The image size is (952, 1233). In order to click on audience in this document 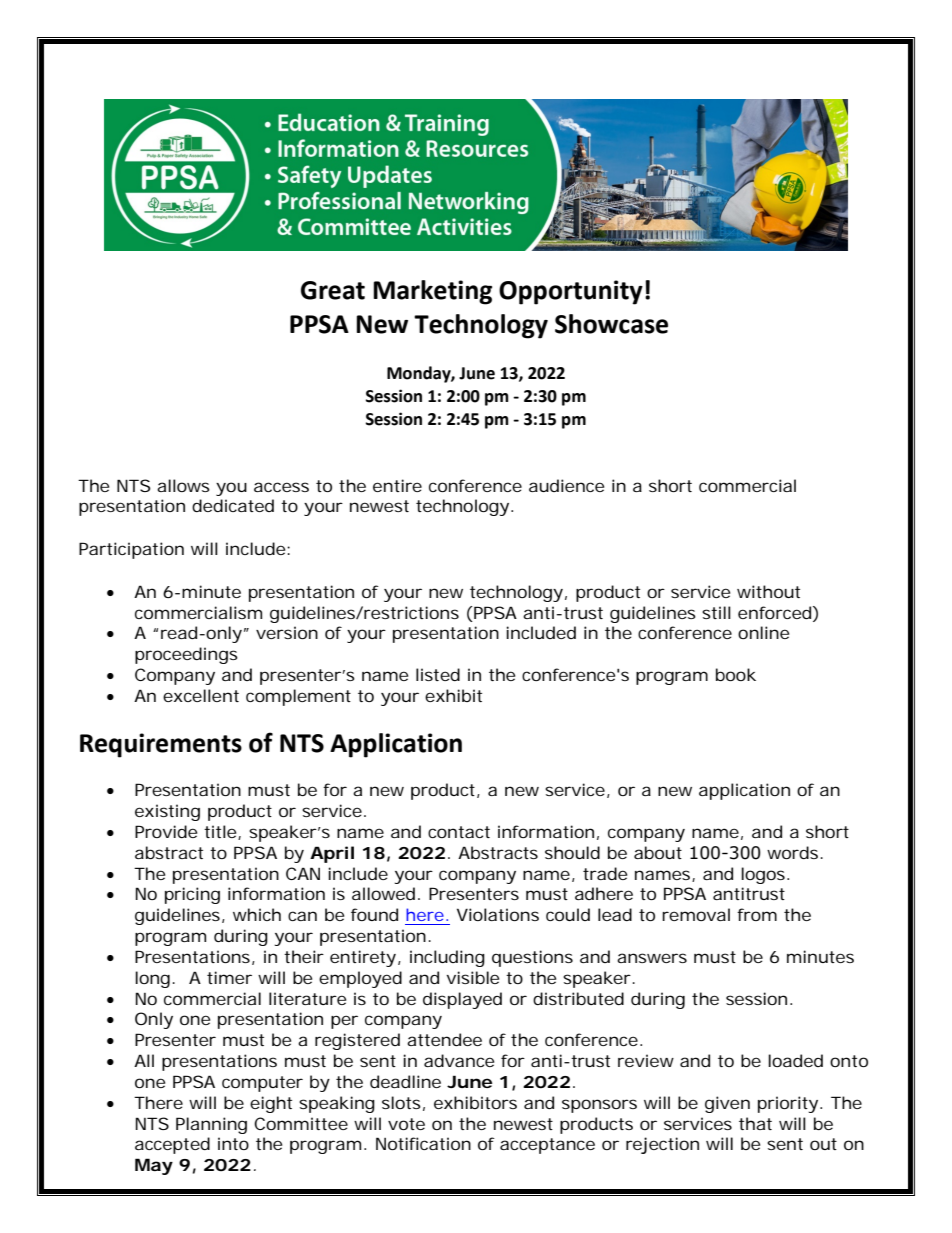, I will do `click(566, 485)`.
